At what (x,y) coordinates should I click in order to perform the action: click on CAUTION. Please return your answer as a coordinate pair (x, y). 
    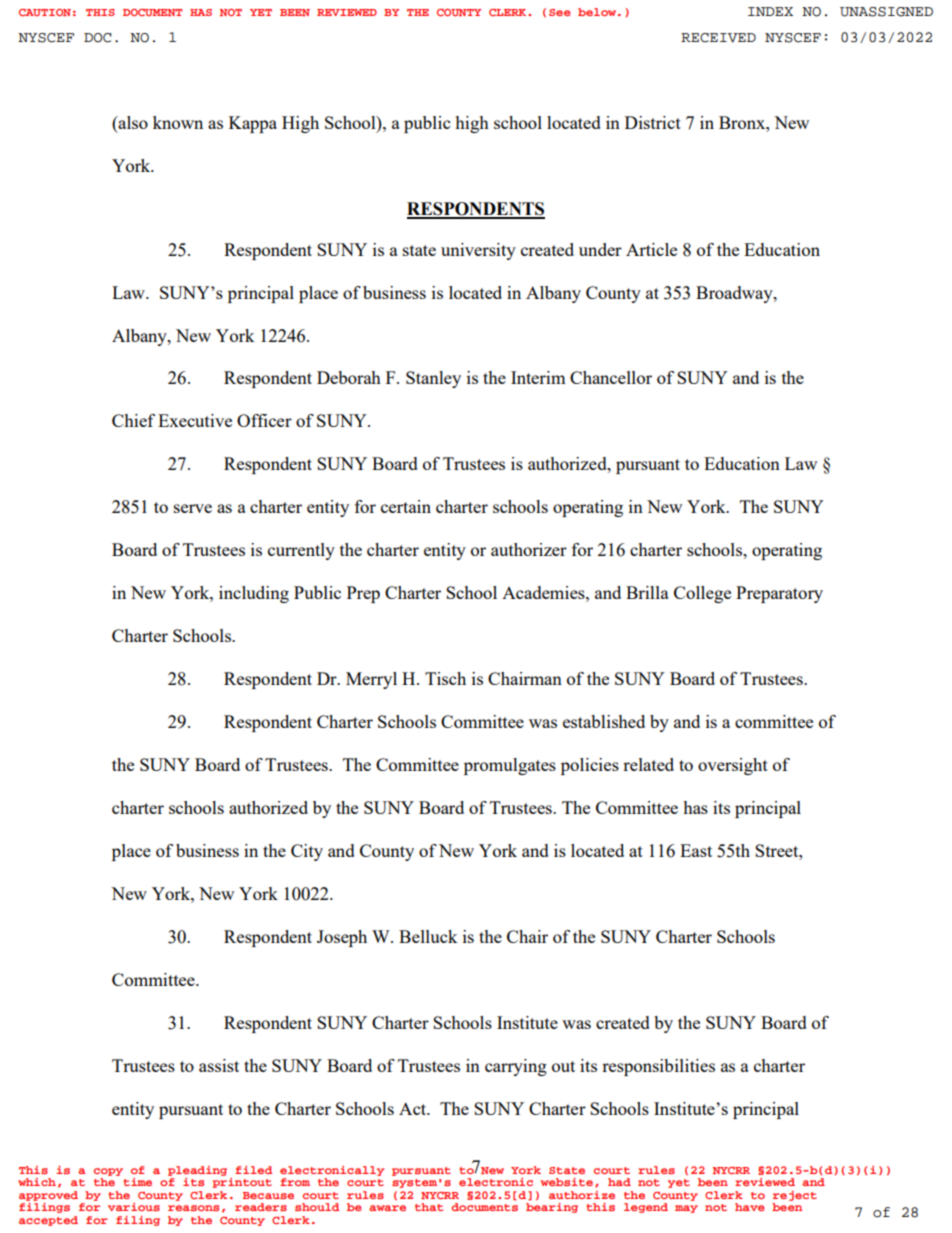
    Looking at the image, I should click on (45, 12).
